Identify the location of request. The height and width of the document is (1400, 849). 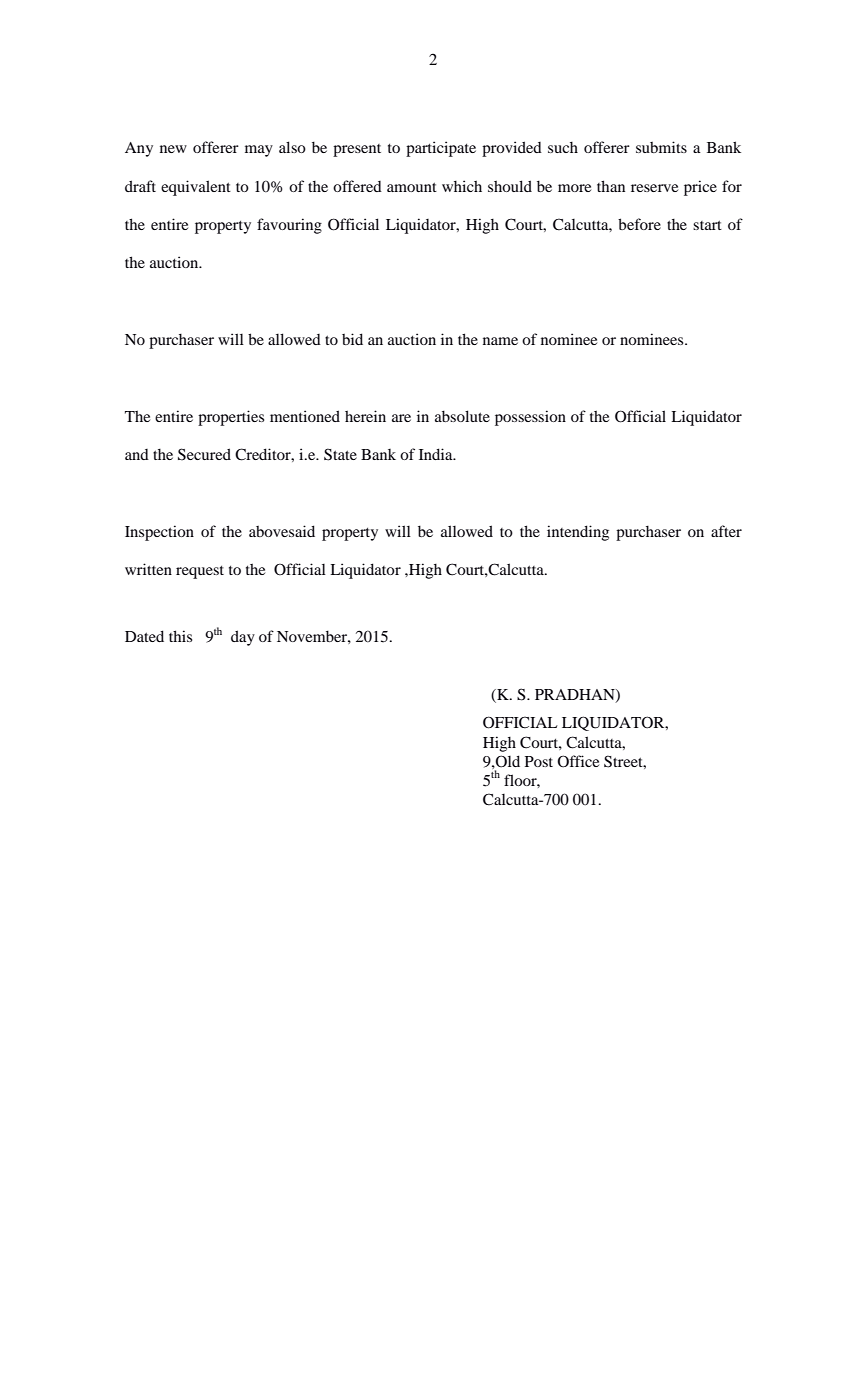
(200, 572).
